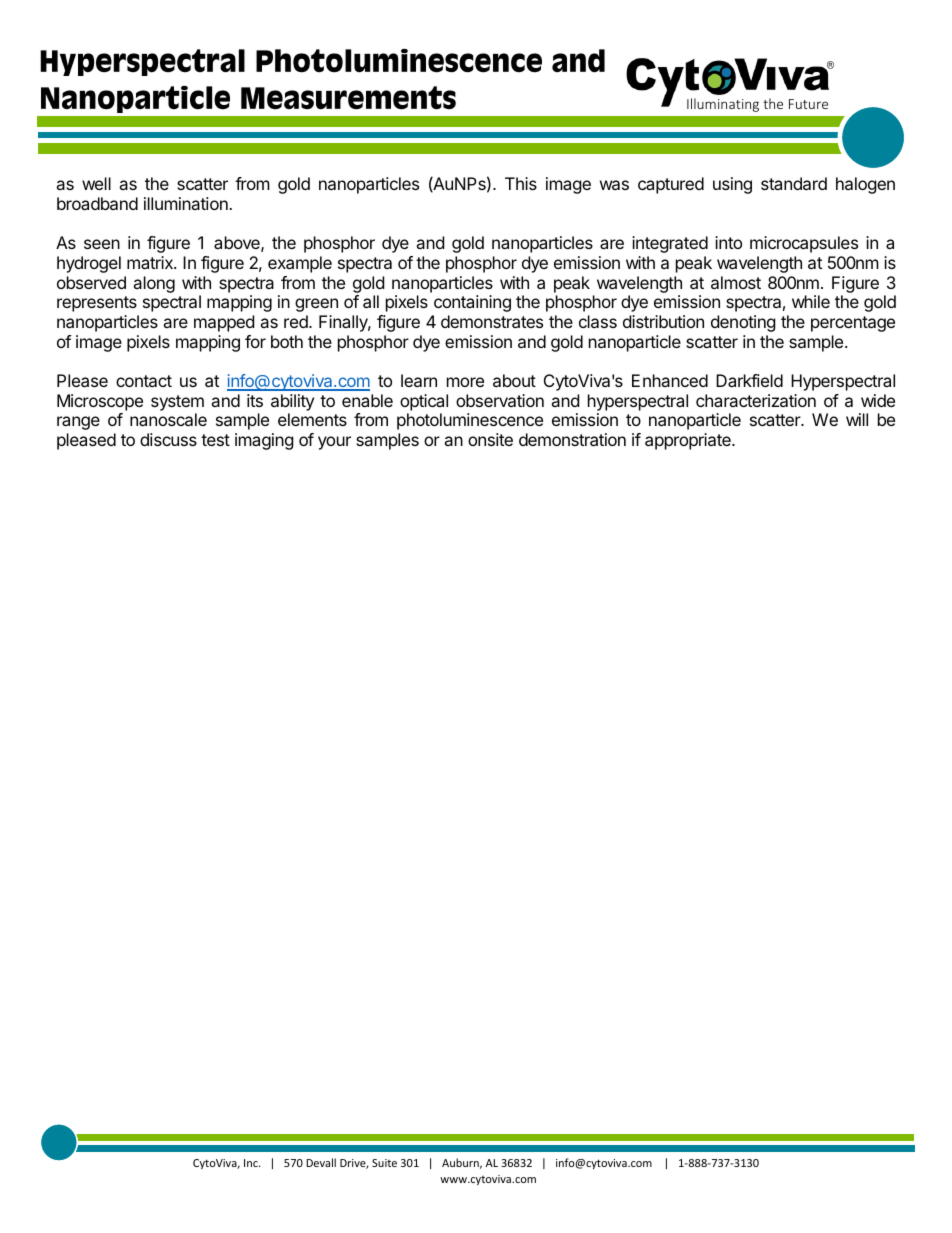  I want to click on system, so click(177, 403).
